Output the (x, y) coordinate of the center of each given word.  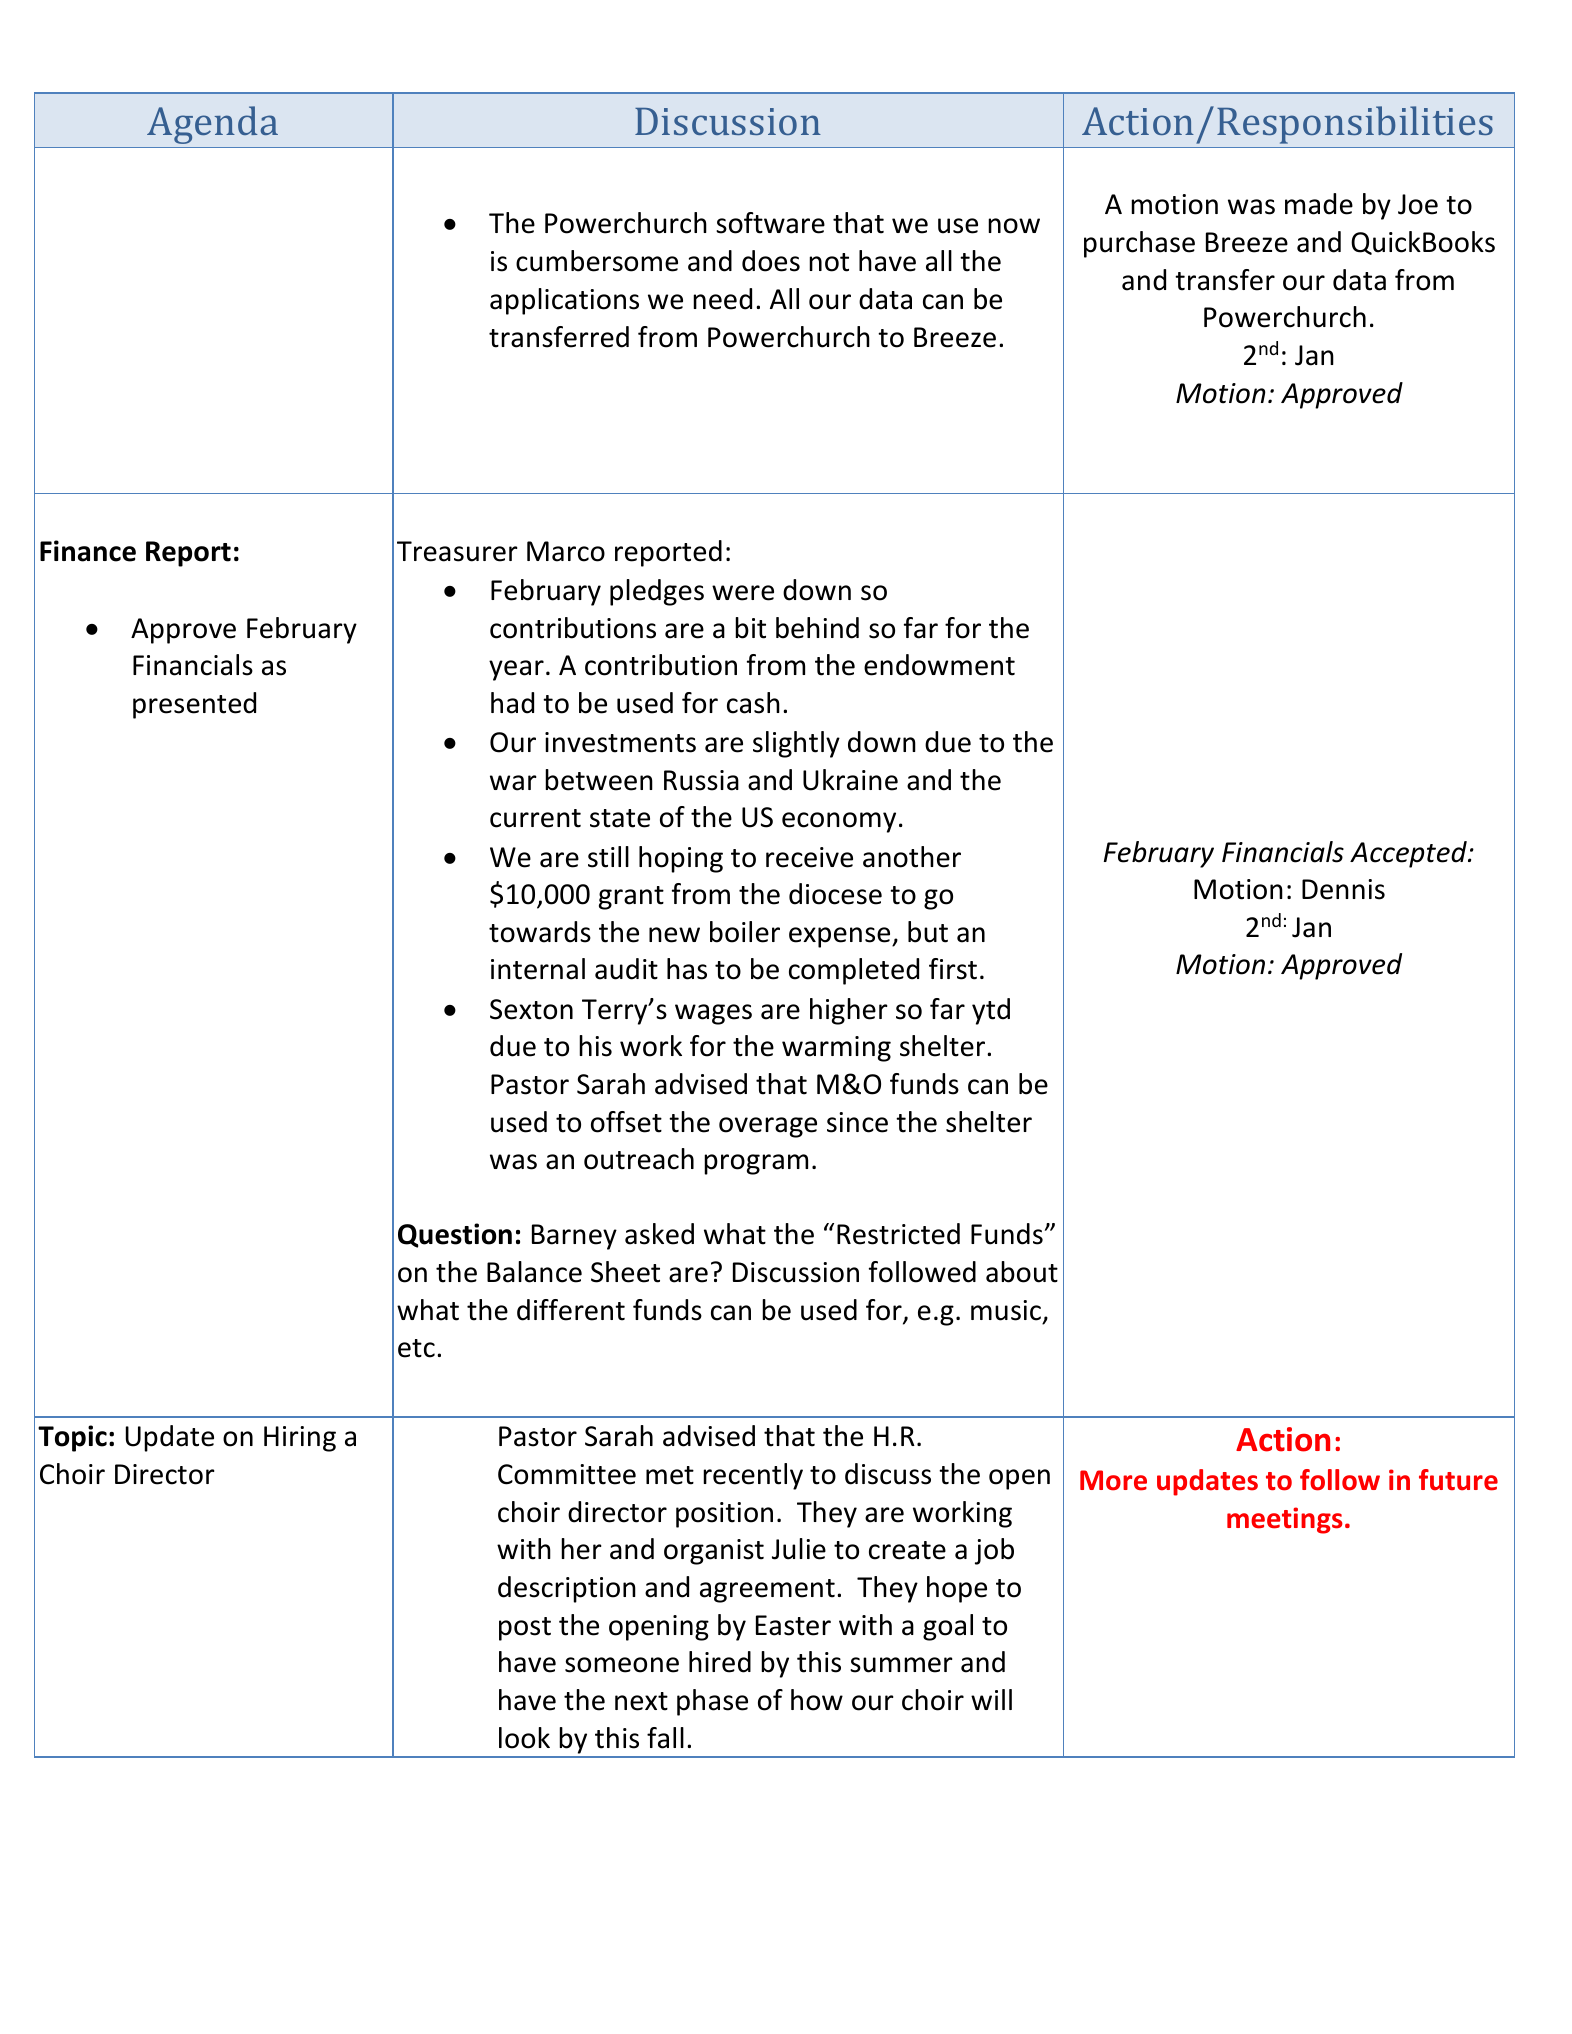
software (770, 223)
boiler (745, 932)
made (1319, 204)
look (524, 1738)
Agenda (212, 125)
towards (540, 932)
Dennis (1343, 889)
